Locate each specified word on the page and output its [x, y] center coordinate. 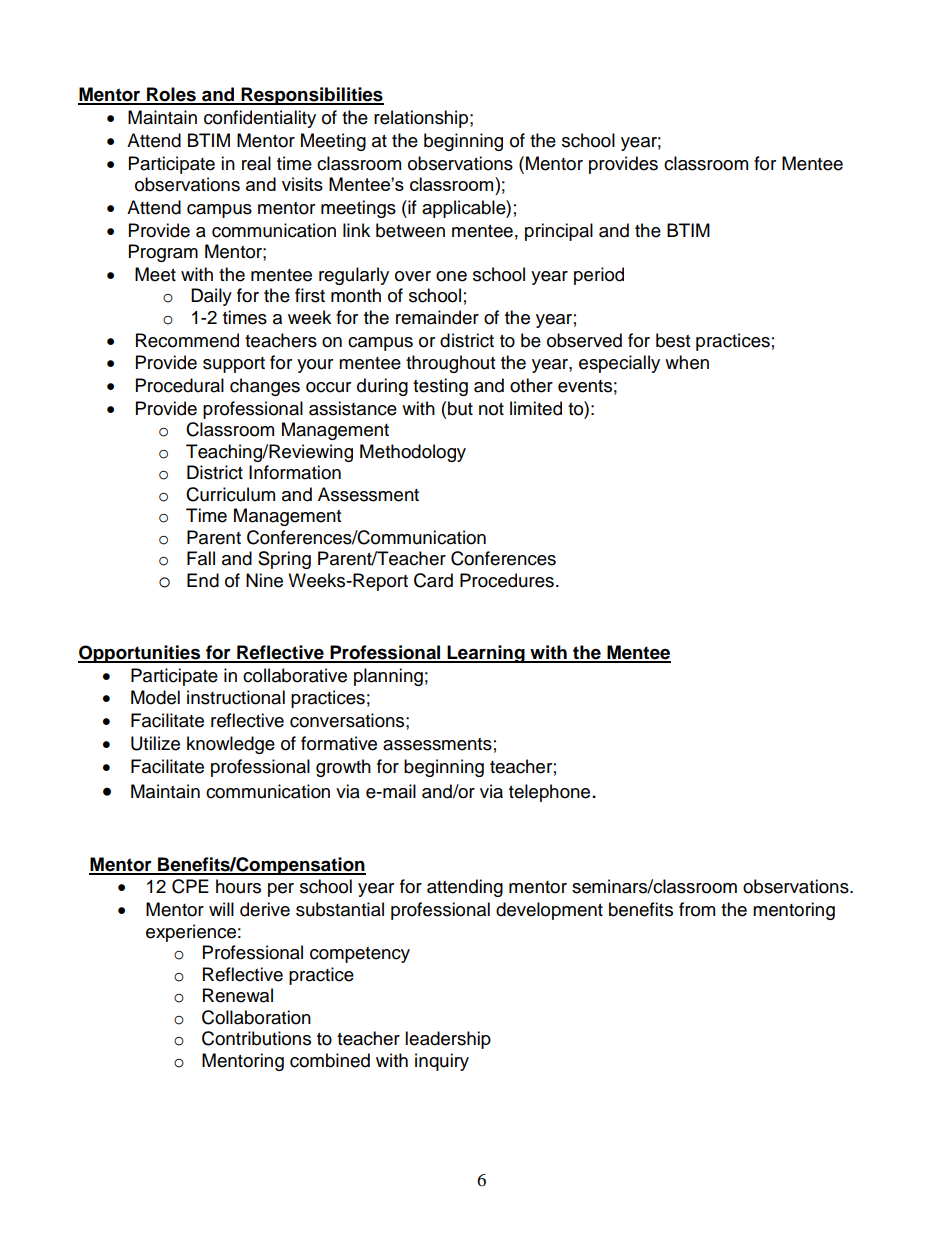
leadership [448, 1040]
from [697, 909]
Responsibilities [311, 96]
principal [559, 232]
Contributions [256, 1038]
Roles [171, 95]
